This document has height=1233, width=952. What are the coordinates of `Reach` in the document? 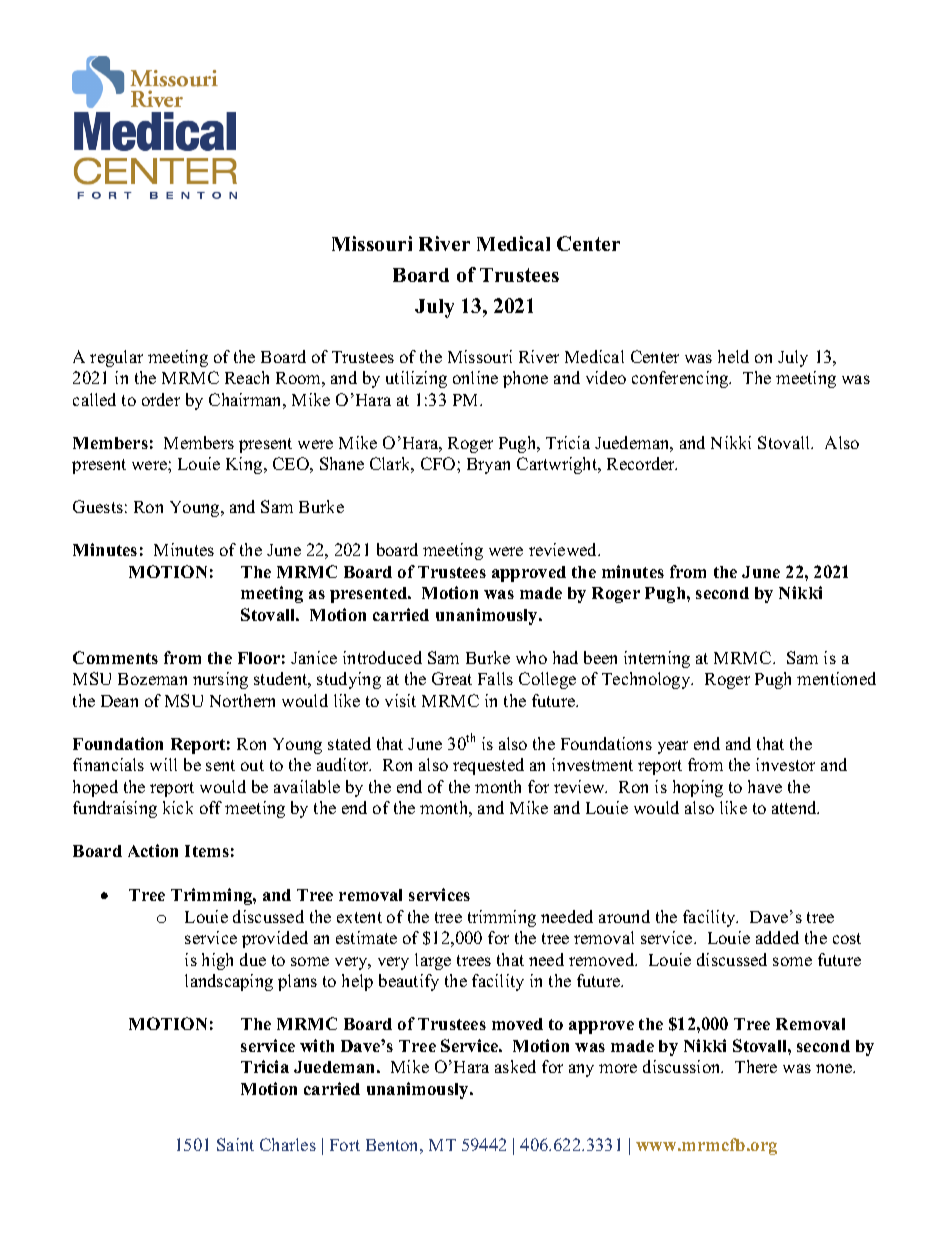 It's located at (247, 377).
